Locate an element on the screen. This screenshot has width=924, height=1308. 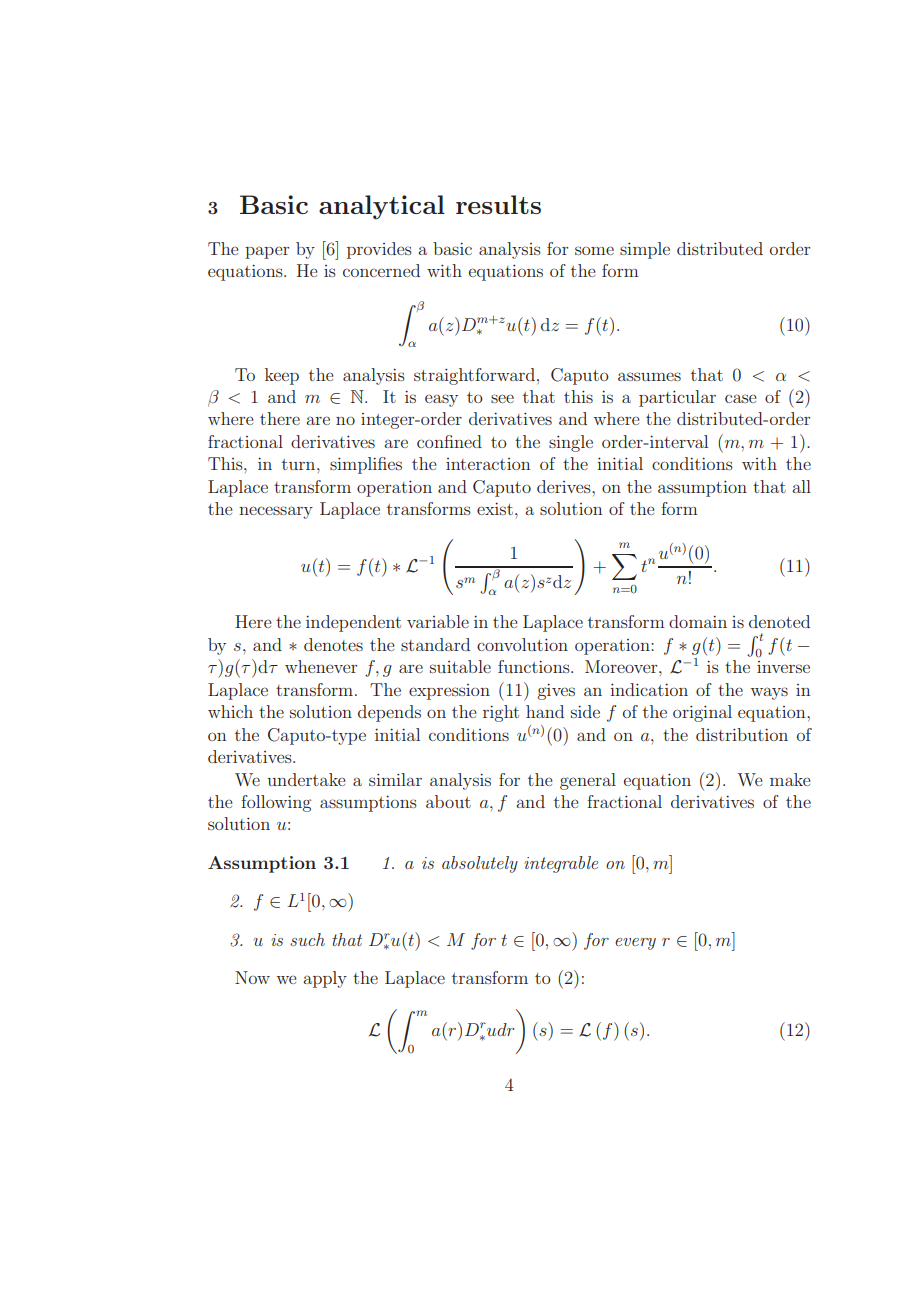
independent is located at coordinates (353, 623).
